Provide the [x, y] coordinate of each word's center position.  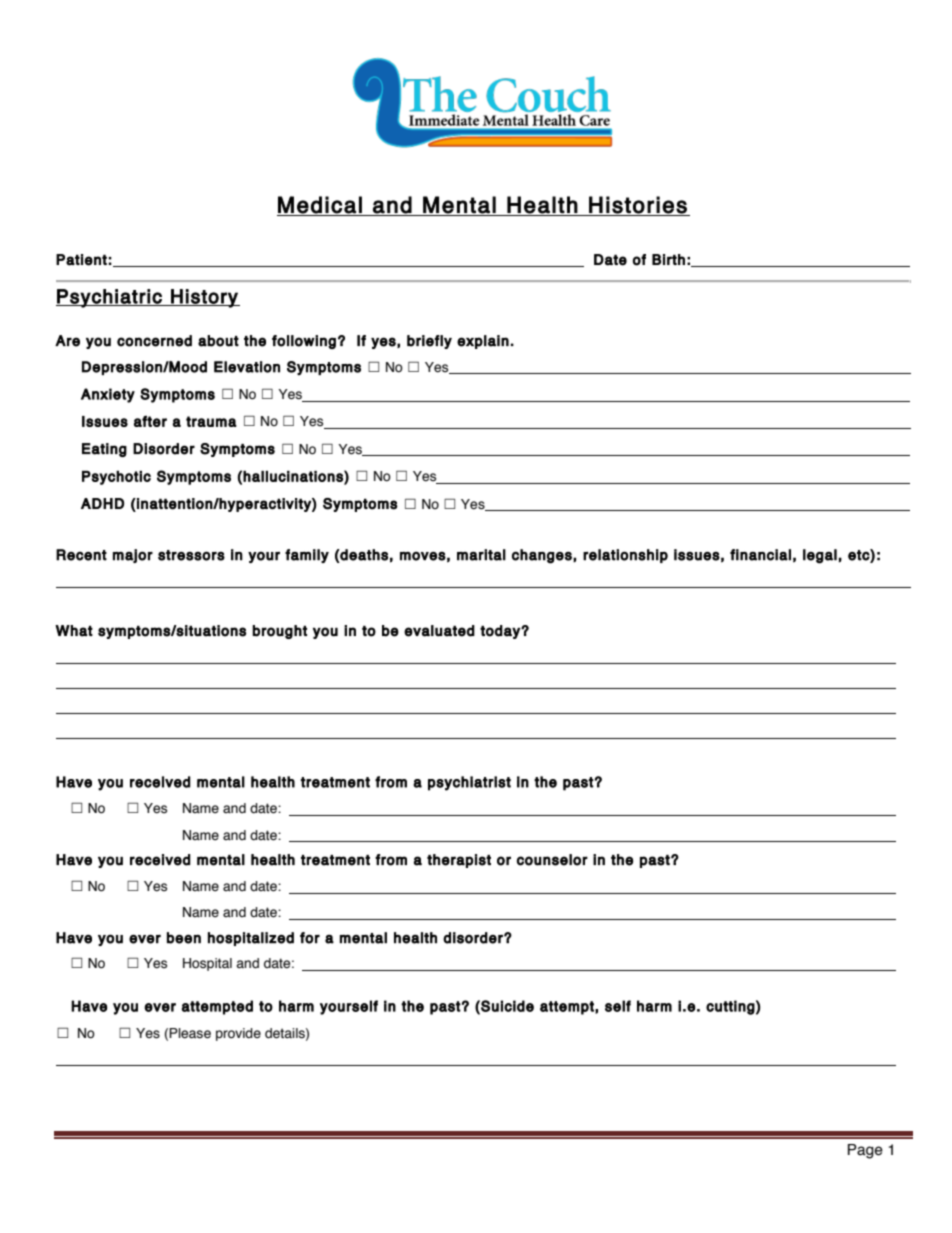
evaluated [439, 631]
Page [865, 1151]
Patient [81, 260]
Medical [320, 205]
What [74, 631]
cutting [730, 1007]
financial [760, 555]
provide [238, 1034]
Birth [668, 259]
